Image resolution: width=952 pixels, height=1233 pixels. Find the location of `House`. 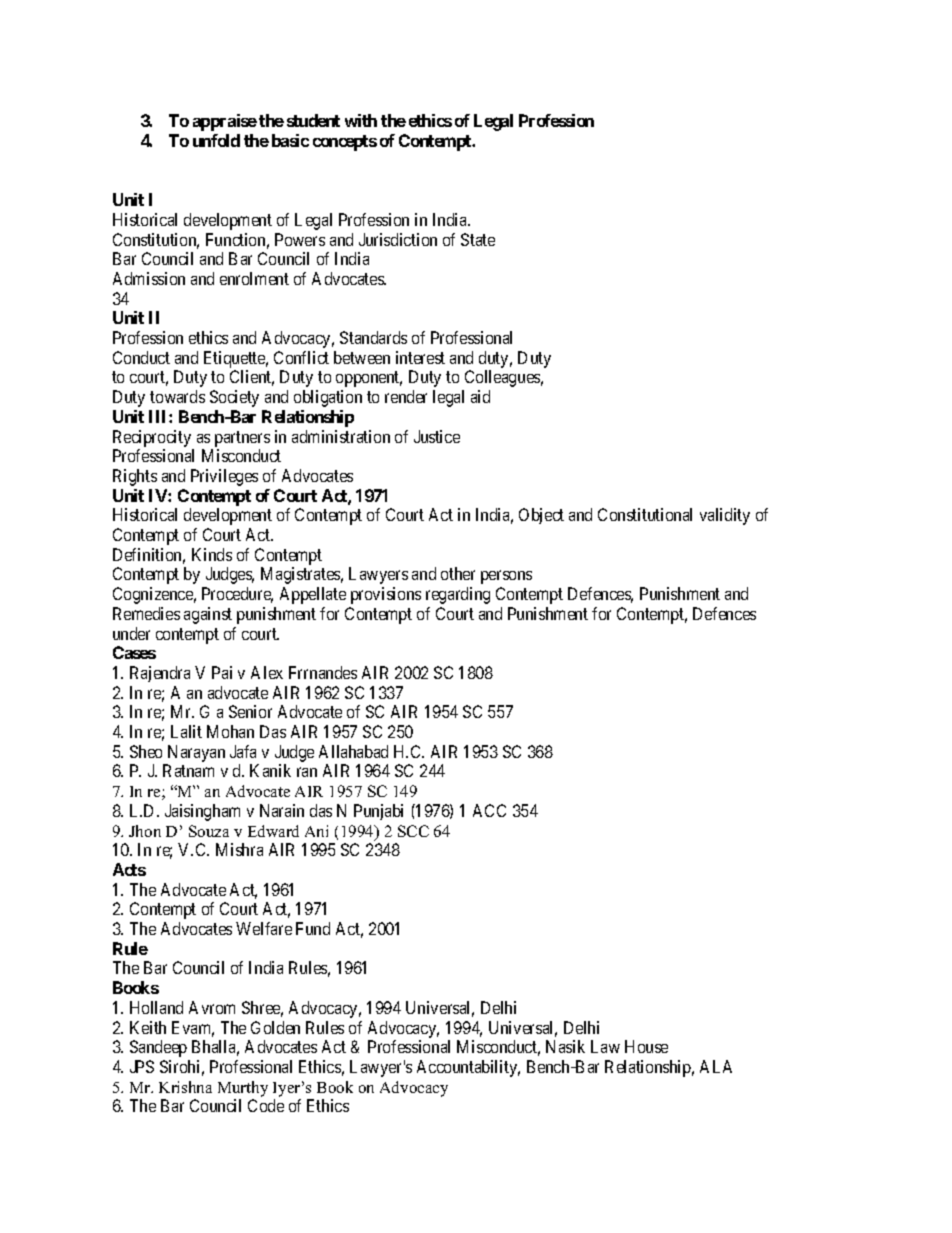

House is located at coordinates (646, 1046).
